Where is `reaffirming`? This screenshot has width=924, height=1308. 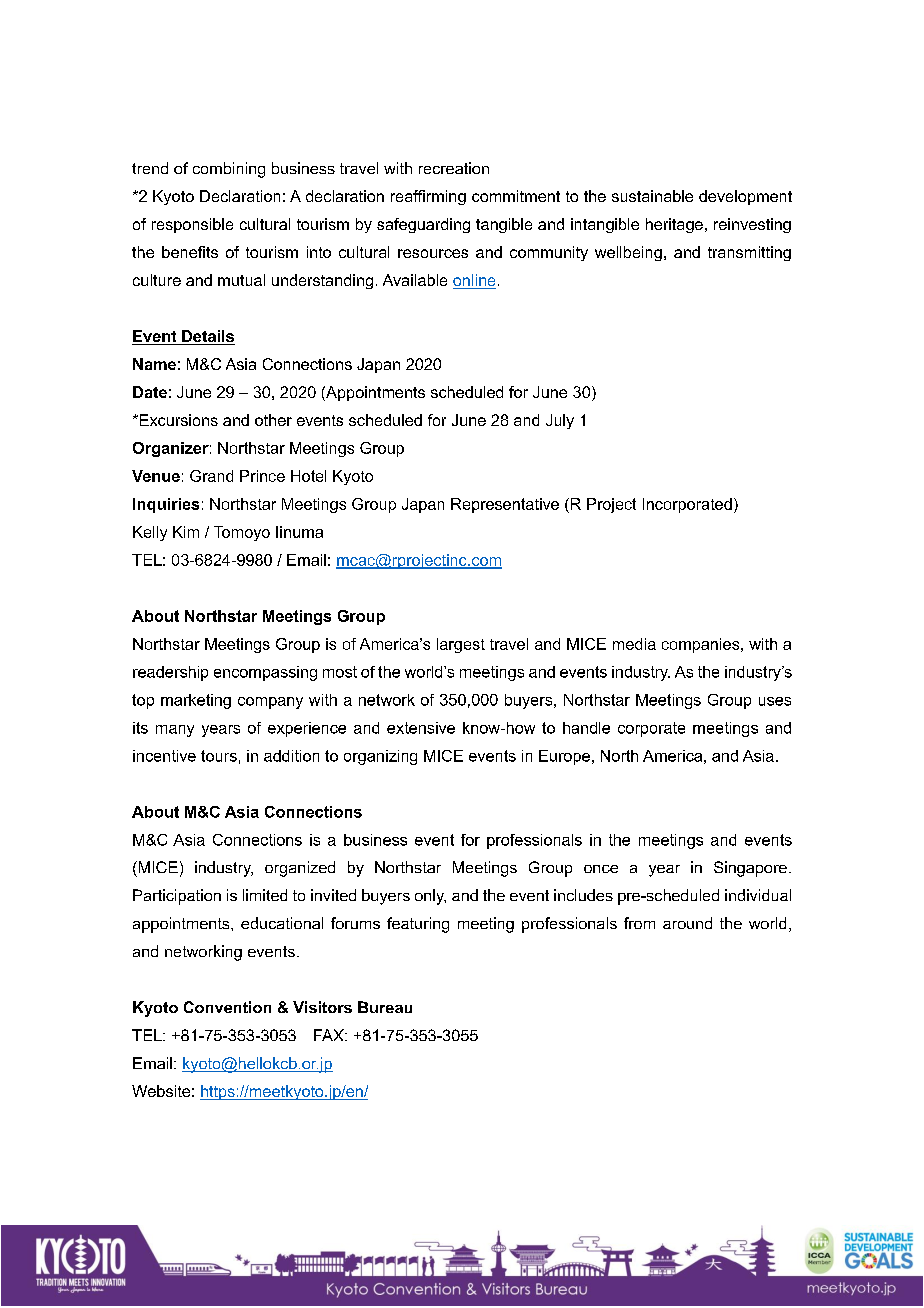
reaffirming is located at coordinates (428, 197).
